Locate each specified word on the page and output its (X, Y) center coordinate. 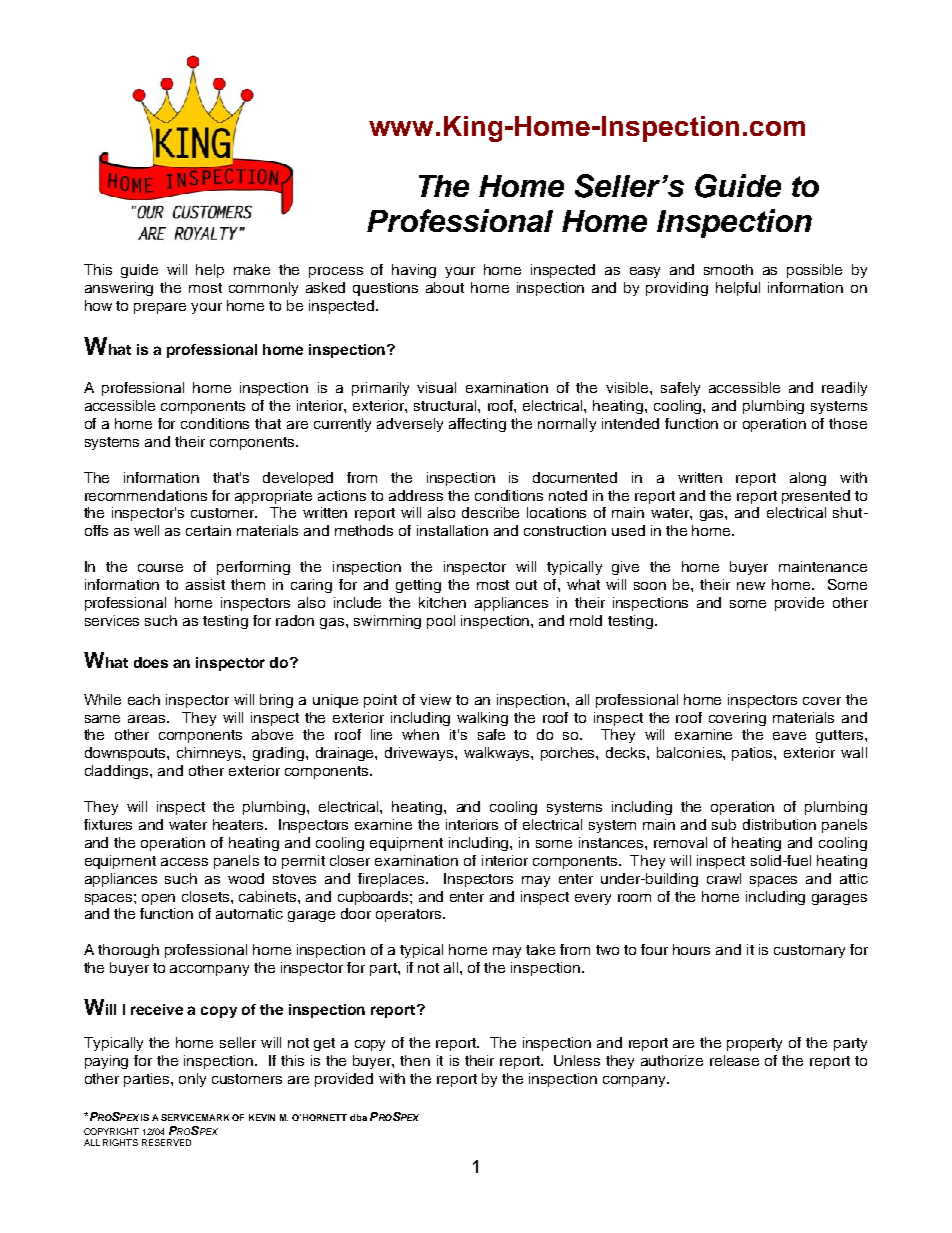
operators (410, 915)
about (445, 287)
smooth (728, 269)
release (734, 1060)
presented (816, 497)
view (435, 699)
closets (207, 896)
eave (789, 736)
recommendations (146, 495)
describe (490, 512)
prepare (160, 308)
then (415, 1060)
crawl (724, 878)
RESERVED (166, 1142)
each (144, 699)
